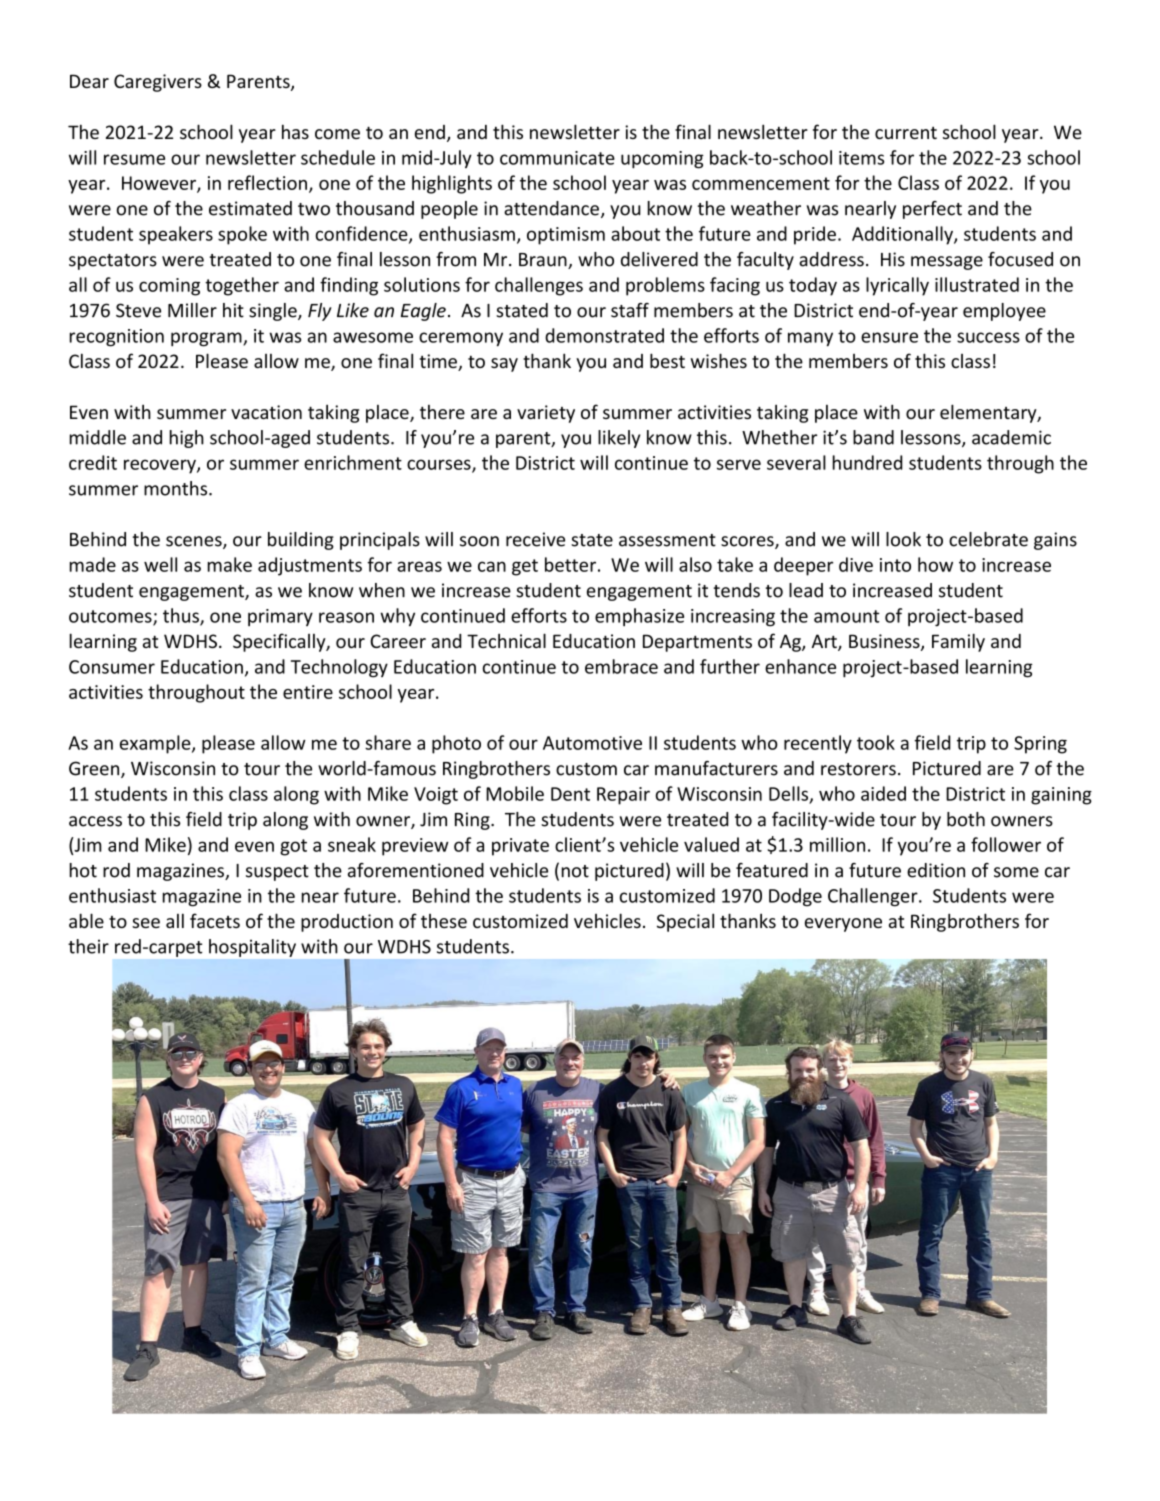 This document has width=1160, height=1501. I want to click on receive, so click(535, 539).
